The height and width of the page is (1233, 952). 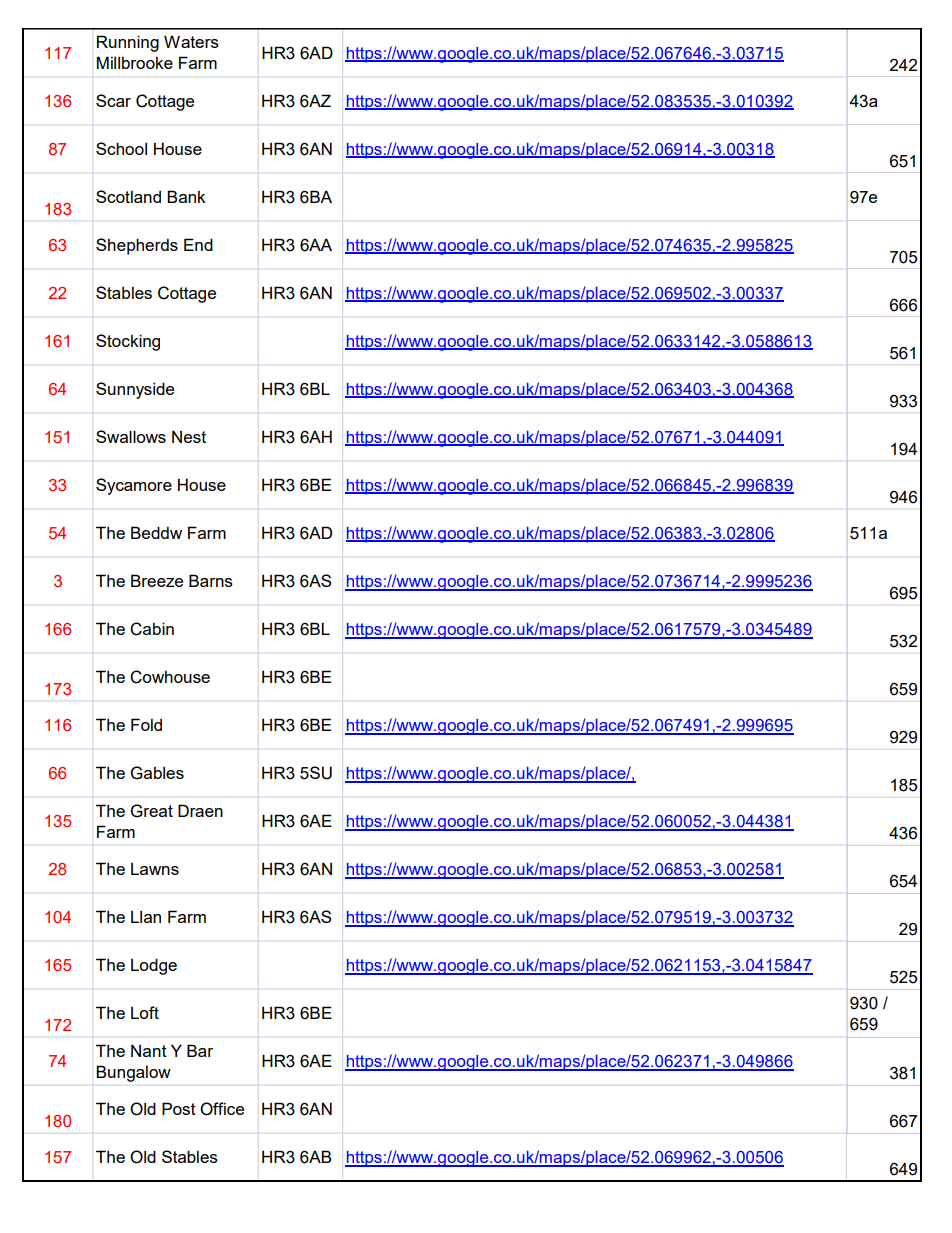 I want to click on Running, so click(x=128, y=43).
